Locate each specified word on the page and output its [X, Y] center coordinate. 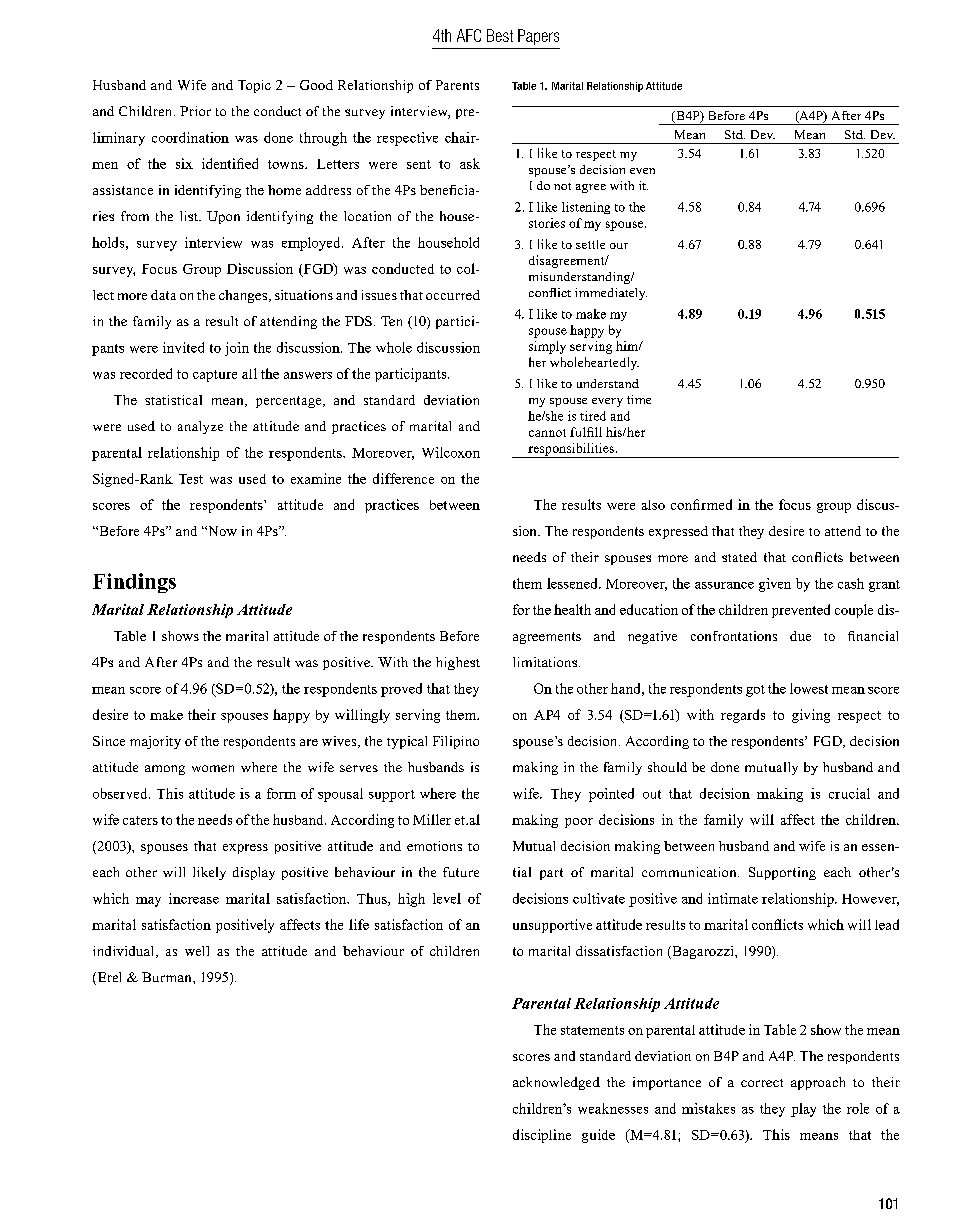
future [461, 872]
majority [155, 742]
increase [194, 898]
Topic [254, 86]
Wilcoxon [451, 452]
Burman [168, 977]
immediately [611, 294]
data [163, 295]
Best [500, 35]
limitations [545, 662]
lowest [809, 688]
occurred [453, 295]
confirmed [701, 504]
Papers [538, 37]
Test [191, 479]
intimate [733, 898]
